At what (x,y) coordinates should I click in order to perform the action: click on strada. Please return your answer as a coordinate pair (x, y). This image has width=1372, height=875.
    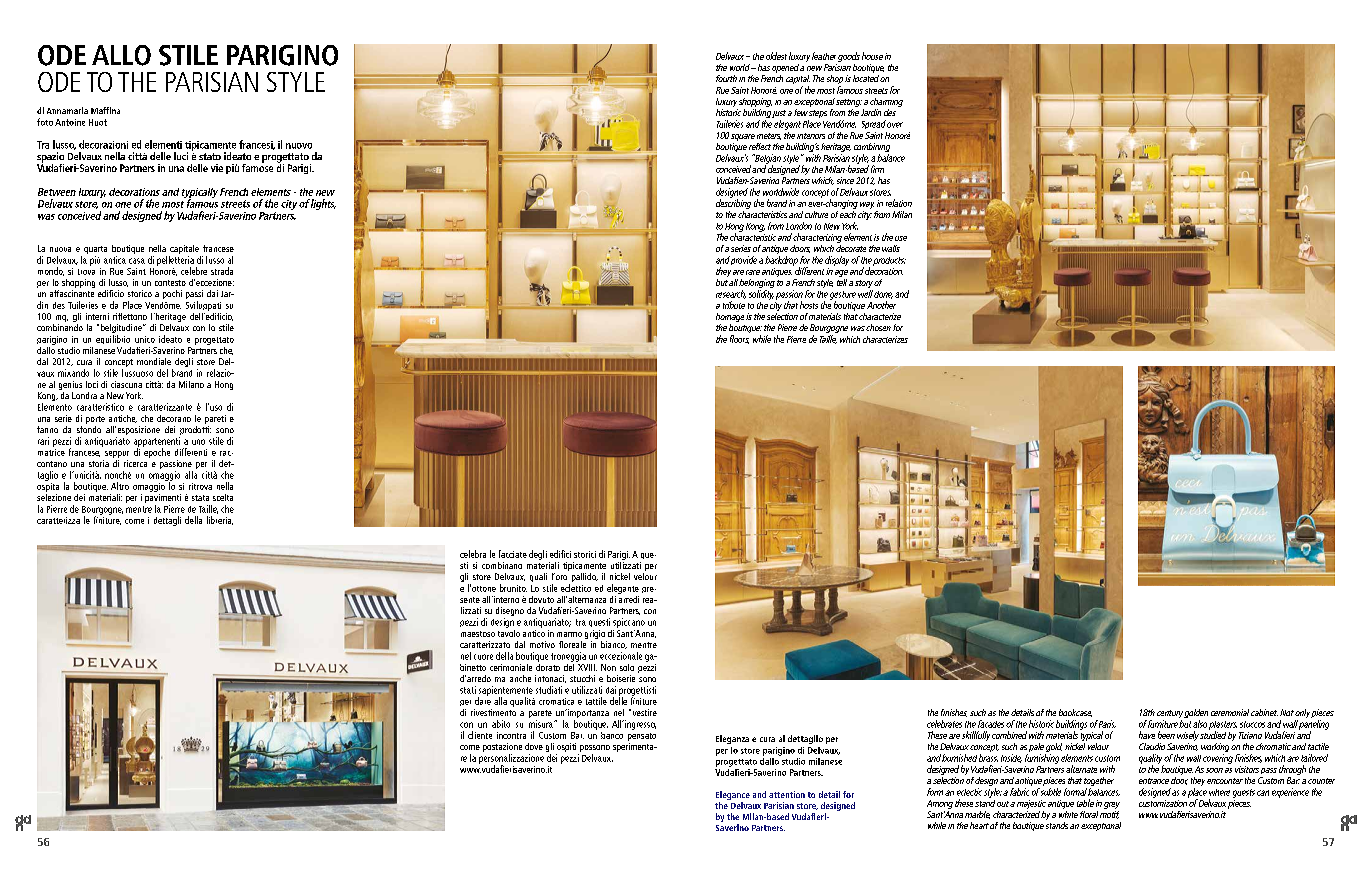
    Looking at the image, I should click on (222, 271).
